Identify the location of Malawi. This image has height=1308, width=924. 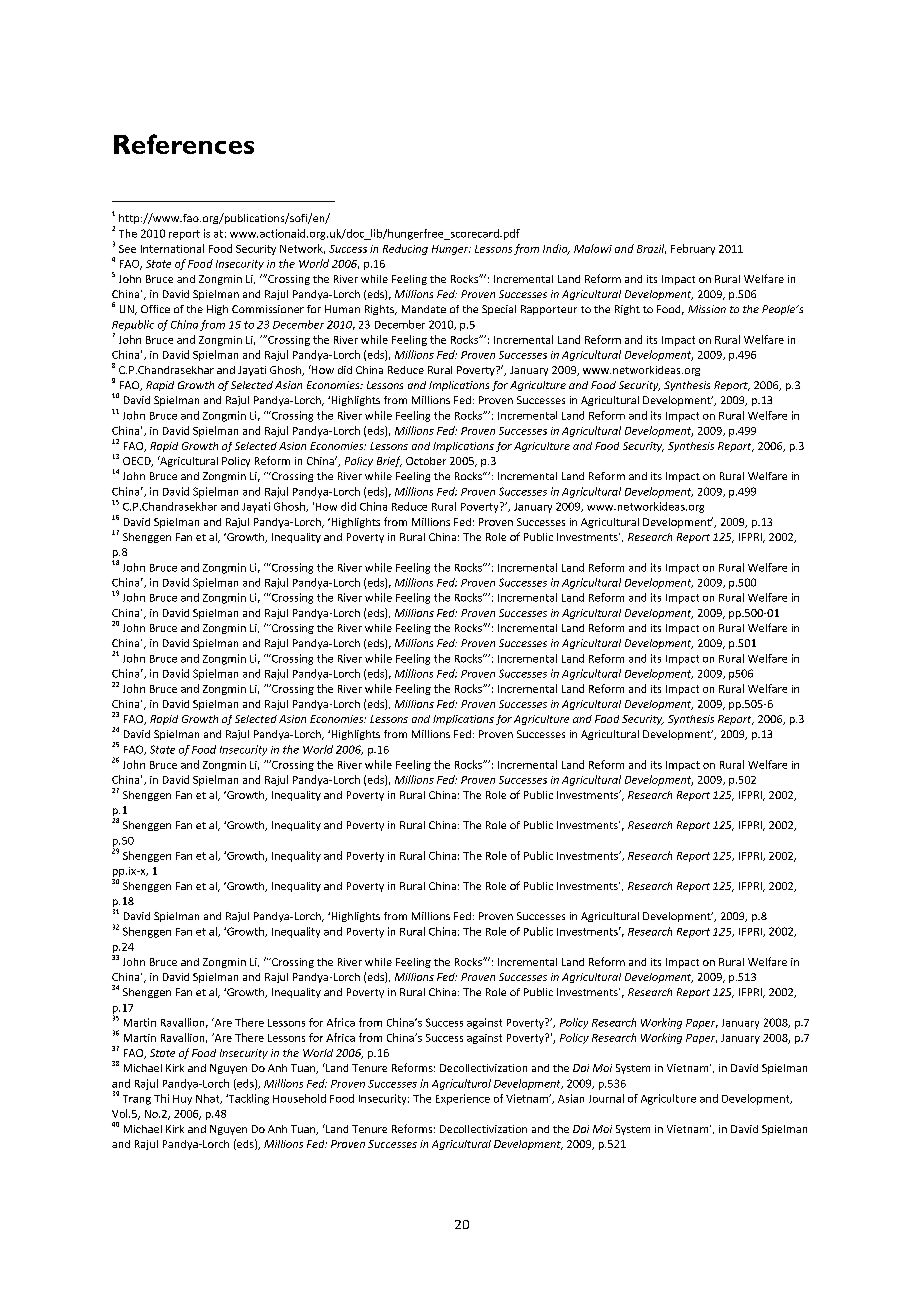
(593, 248).
